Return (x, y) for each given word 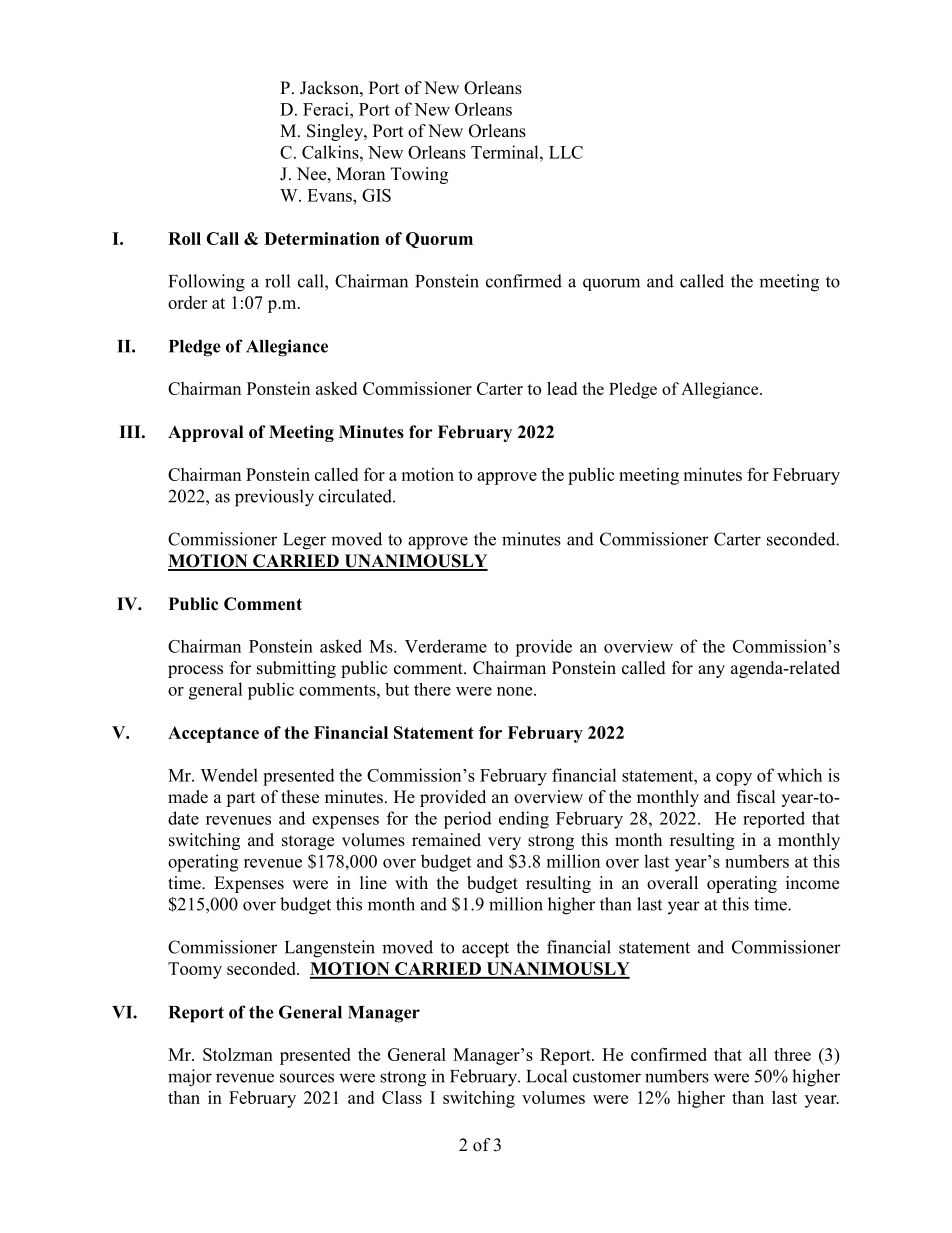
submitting (296, 669)
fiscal (756, 797)
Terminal (506, 152)
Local (546, 1076)
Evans (330, 195)
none (516, 691)
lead (562, 388)
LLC (566, 152)
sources (307, 1078)
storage (308, 842)
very (504, 843)
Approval (205, 433)
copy (734, 779)
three (792, 1054)
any (711, 671)
